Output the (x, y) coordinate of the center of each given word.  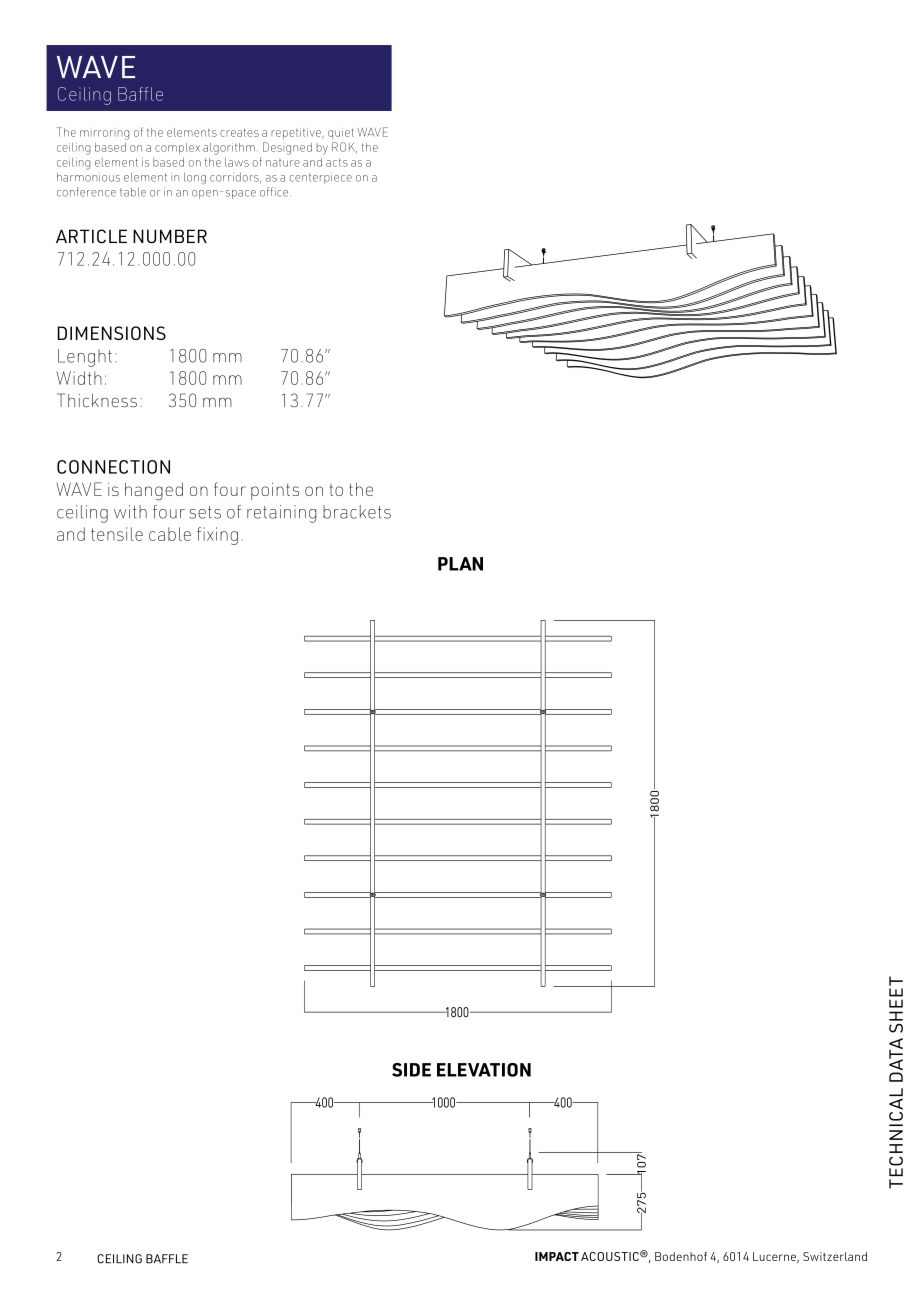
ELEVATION (484, 1070)
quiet (341, 133)
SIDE (411, 1070)
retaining (281, 514)
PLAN (460, 564)
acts (337, 162)
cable (170, 534)
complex (177, 148)
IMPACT (557, 1256)
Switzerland (835, 1256)
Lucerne (775, 1257)
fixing (217, 536)
